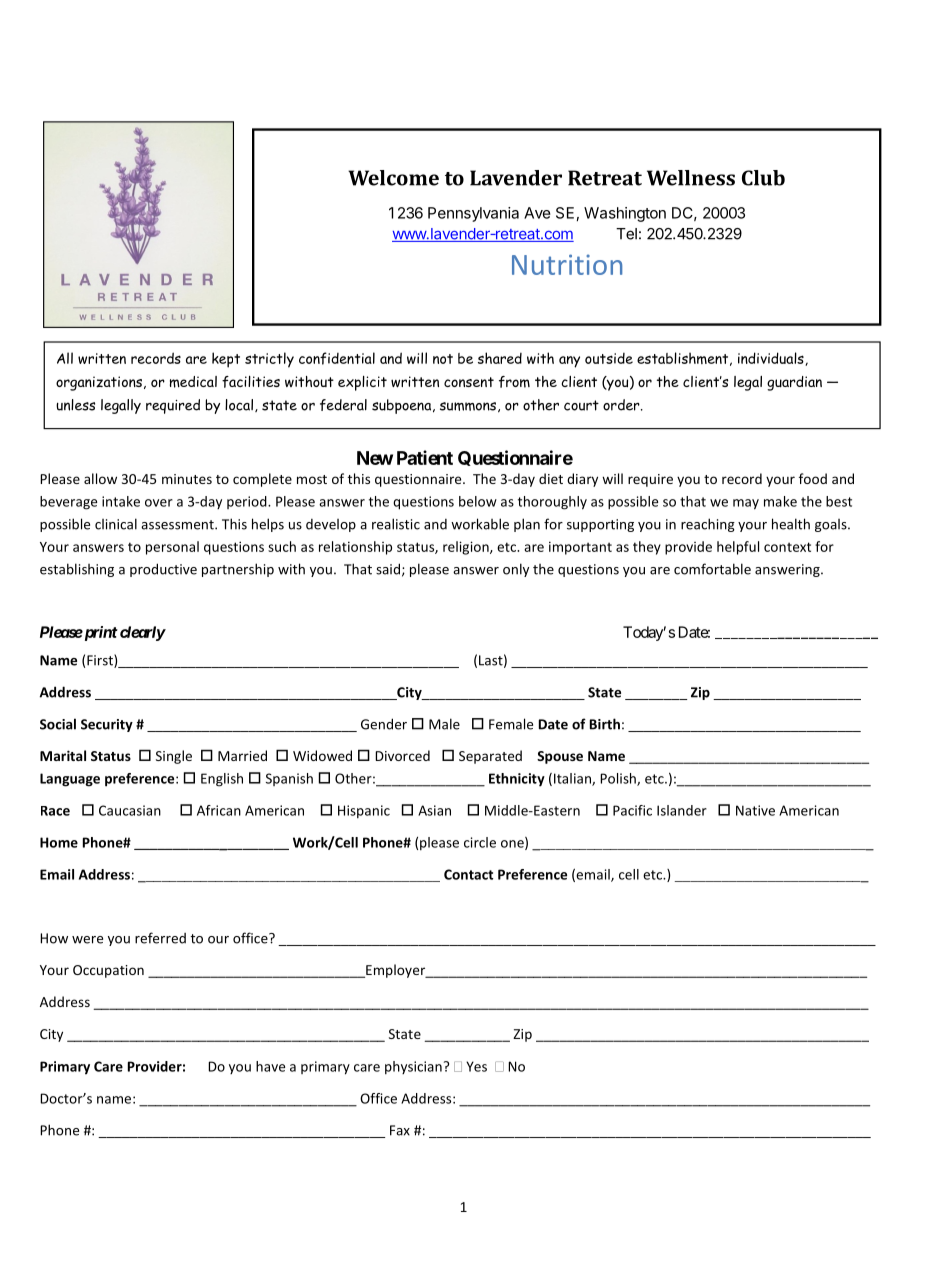 The height and width of the screenshot is (1272, 952). What do you see at coordinates (478, 501) in the screenshot?
I see `below` at bounding box center [478, 501].
